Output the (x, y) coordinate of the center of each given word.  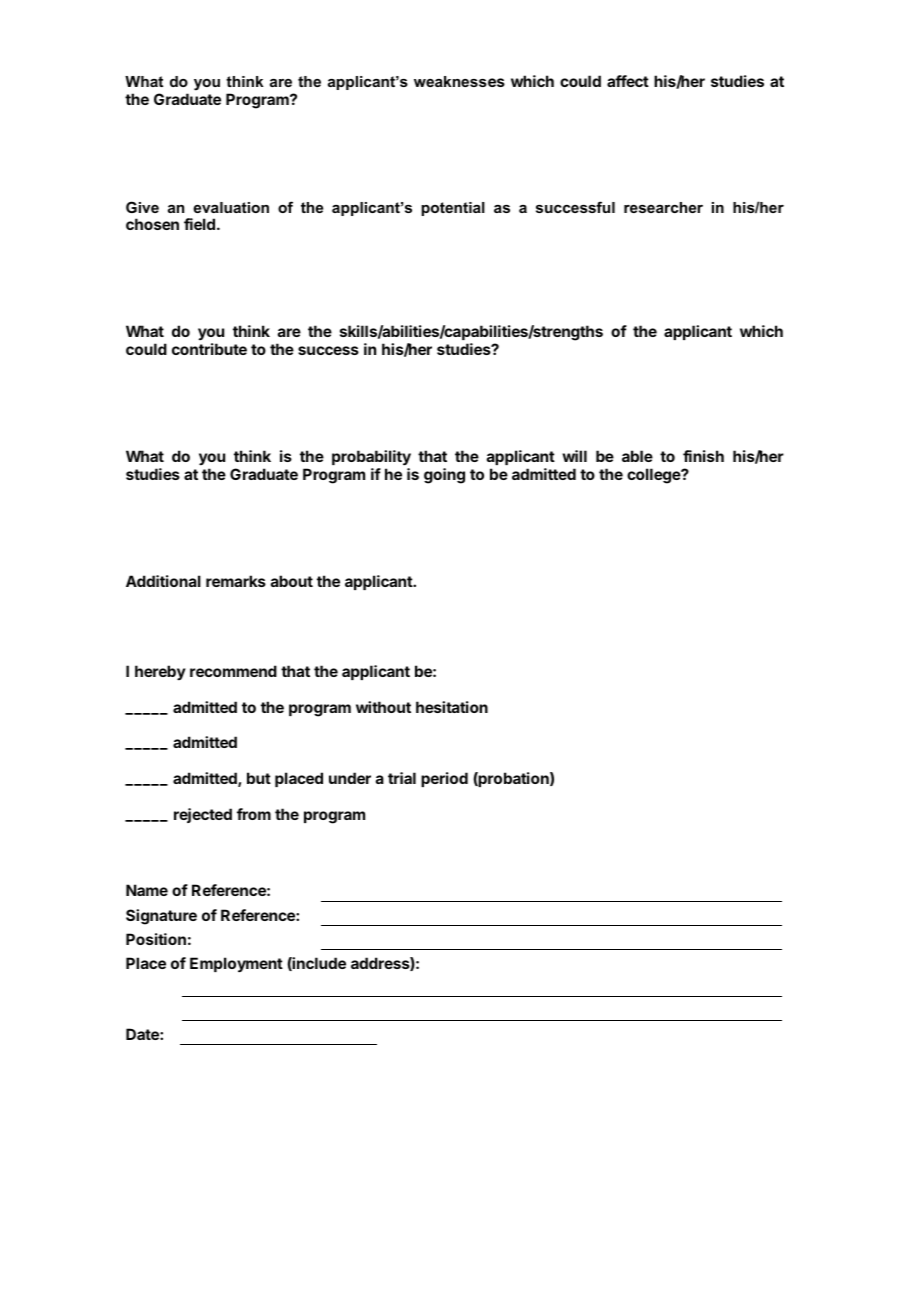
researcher (663, 207)
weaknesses (459, 81)
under (350, 778)
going (444, 476)
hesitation (452, 707)
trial (402, 778)
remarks (236, 581)
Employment (236, 964)
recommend (233, 671)
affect (628, 81)
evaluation (231, 207)
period (444, 779)
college (654, 476)
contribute (209, 349)
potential (453, 209)
